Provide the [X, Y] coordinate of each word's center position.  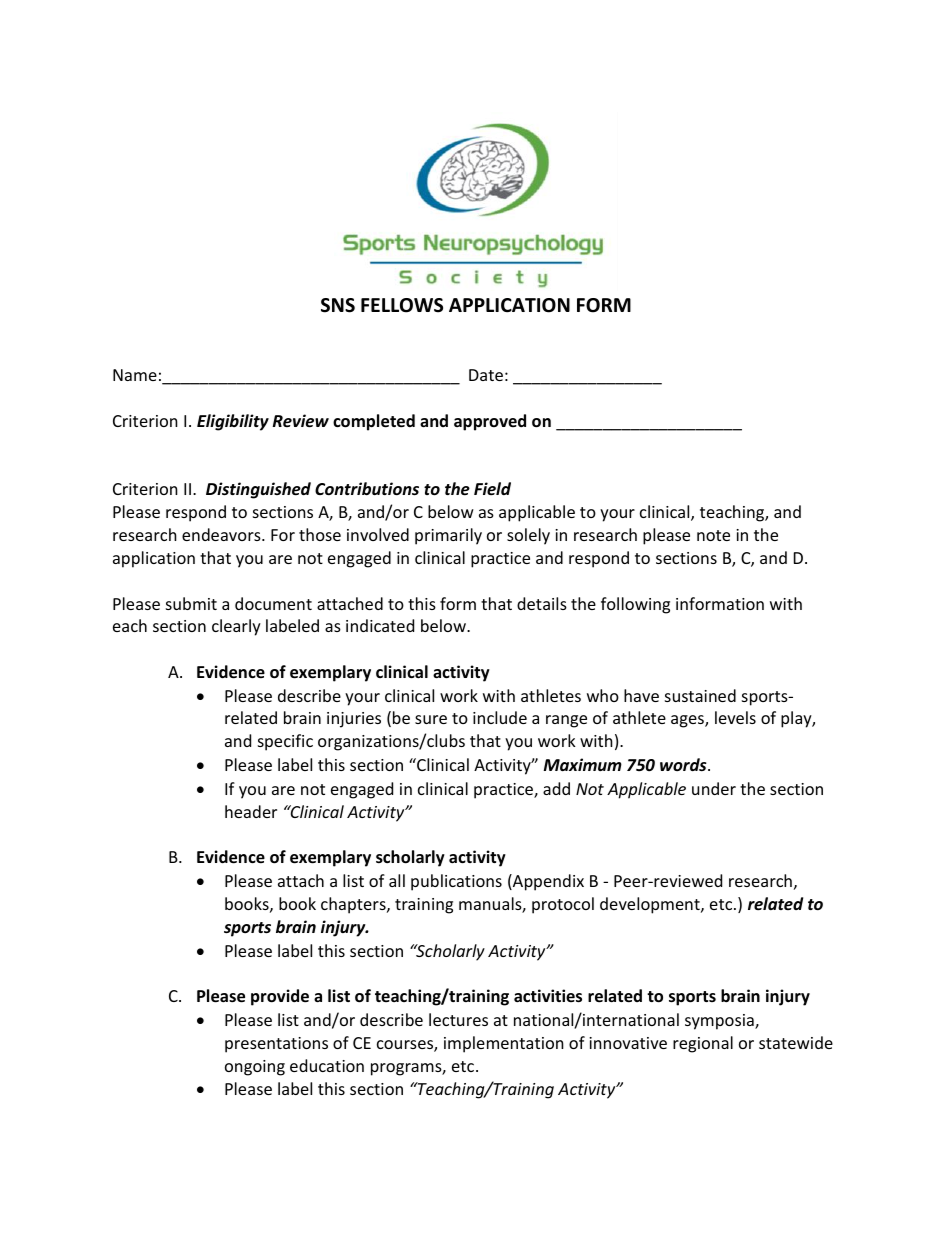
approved [490, 422]
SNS [338, 305]
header [251, 811]
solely [528, 536]
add [556, 788]
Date [486, 375]
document [273, 603]
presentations [276, 1045]
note [713, 535]
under [714, 788]
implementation [504, 1044]
